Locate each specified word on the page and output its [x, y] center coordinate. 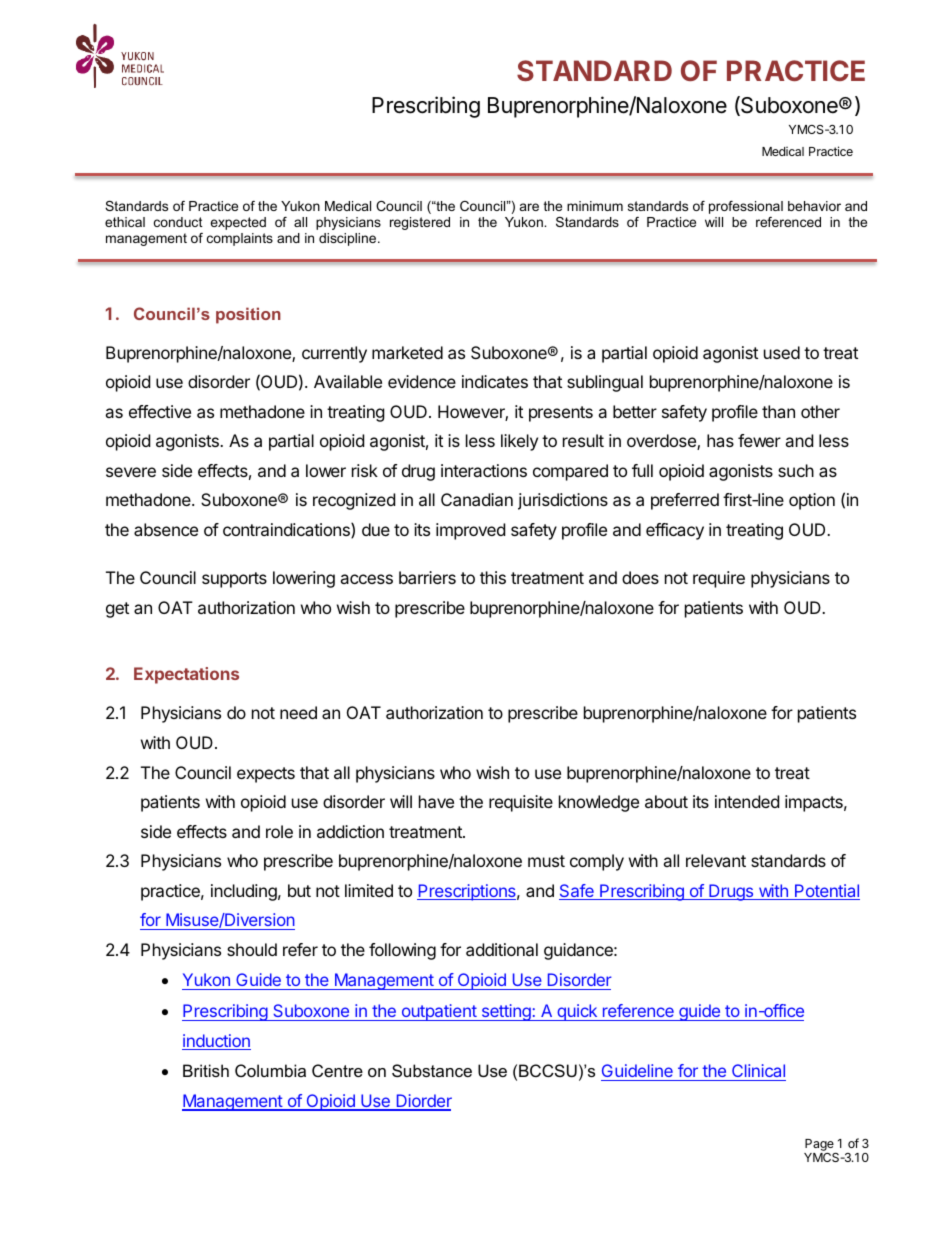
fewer [759, 440]
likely [519, 442]
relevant [716, 860]
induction [216, 1042]
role [279, 831]
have [436, 801]
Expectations [186, 675]
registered [420, 223]
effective [160, 411]
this [493, 577]
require [719, 579]
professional [746, 207]
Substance [432, 1070]
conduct [178, 222]
